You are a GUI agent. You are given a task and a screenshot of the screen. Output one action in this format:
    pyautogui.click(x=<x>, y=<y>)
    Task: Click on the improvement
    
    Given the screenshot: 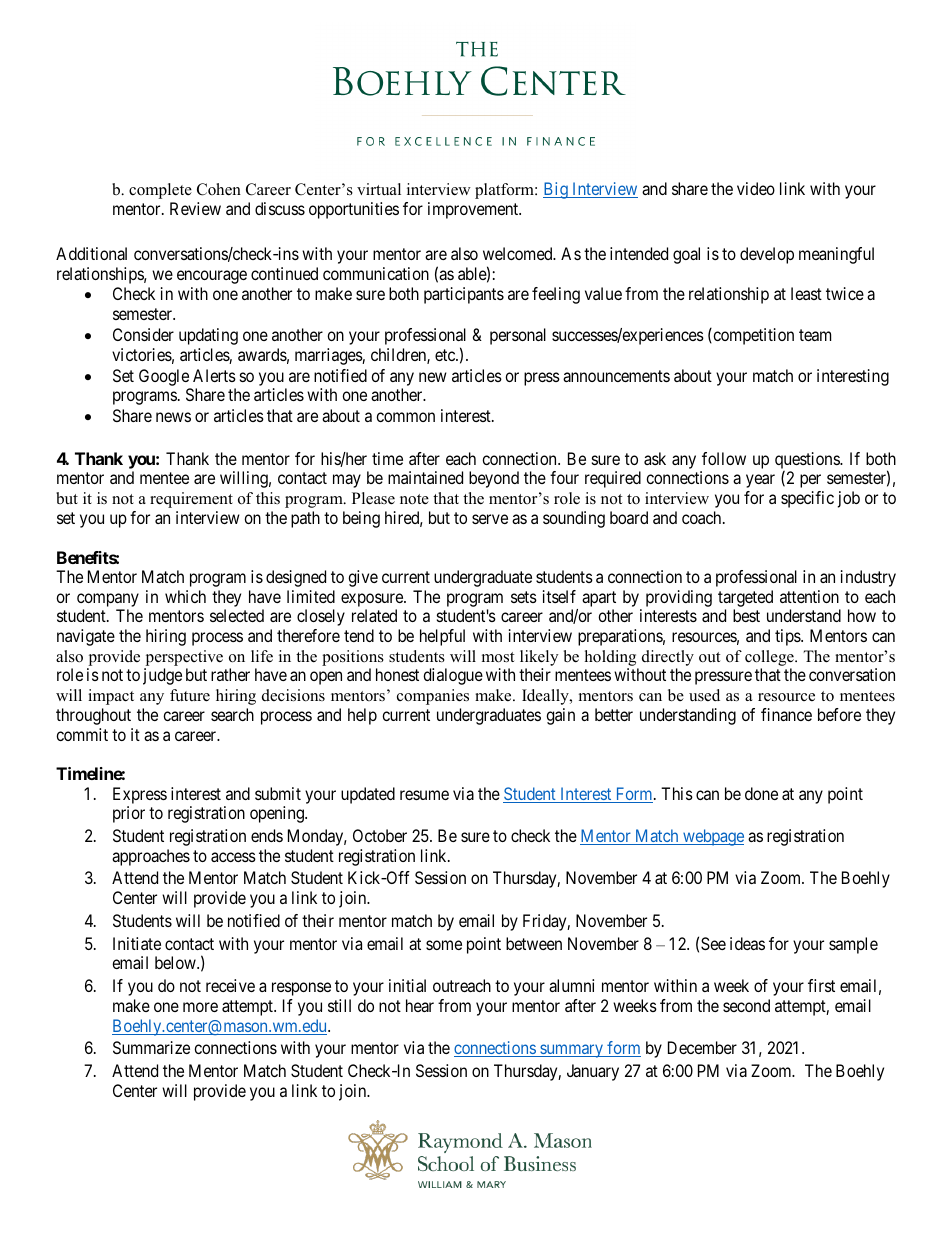 What is the action you would take?
    pyautogui.click(x=474, y=210)
